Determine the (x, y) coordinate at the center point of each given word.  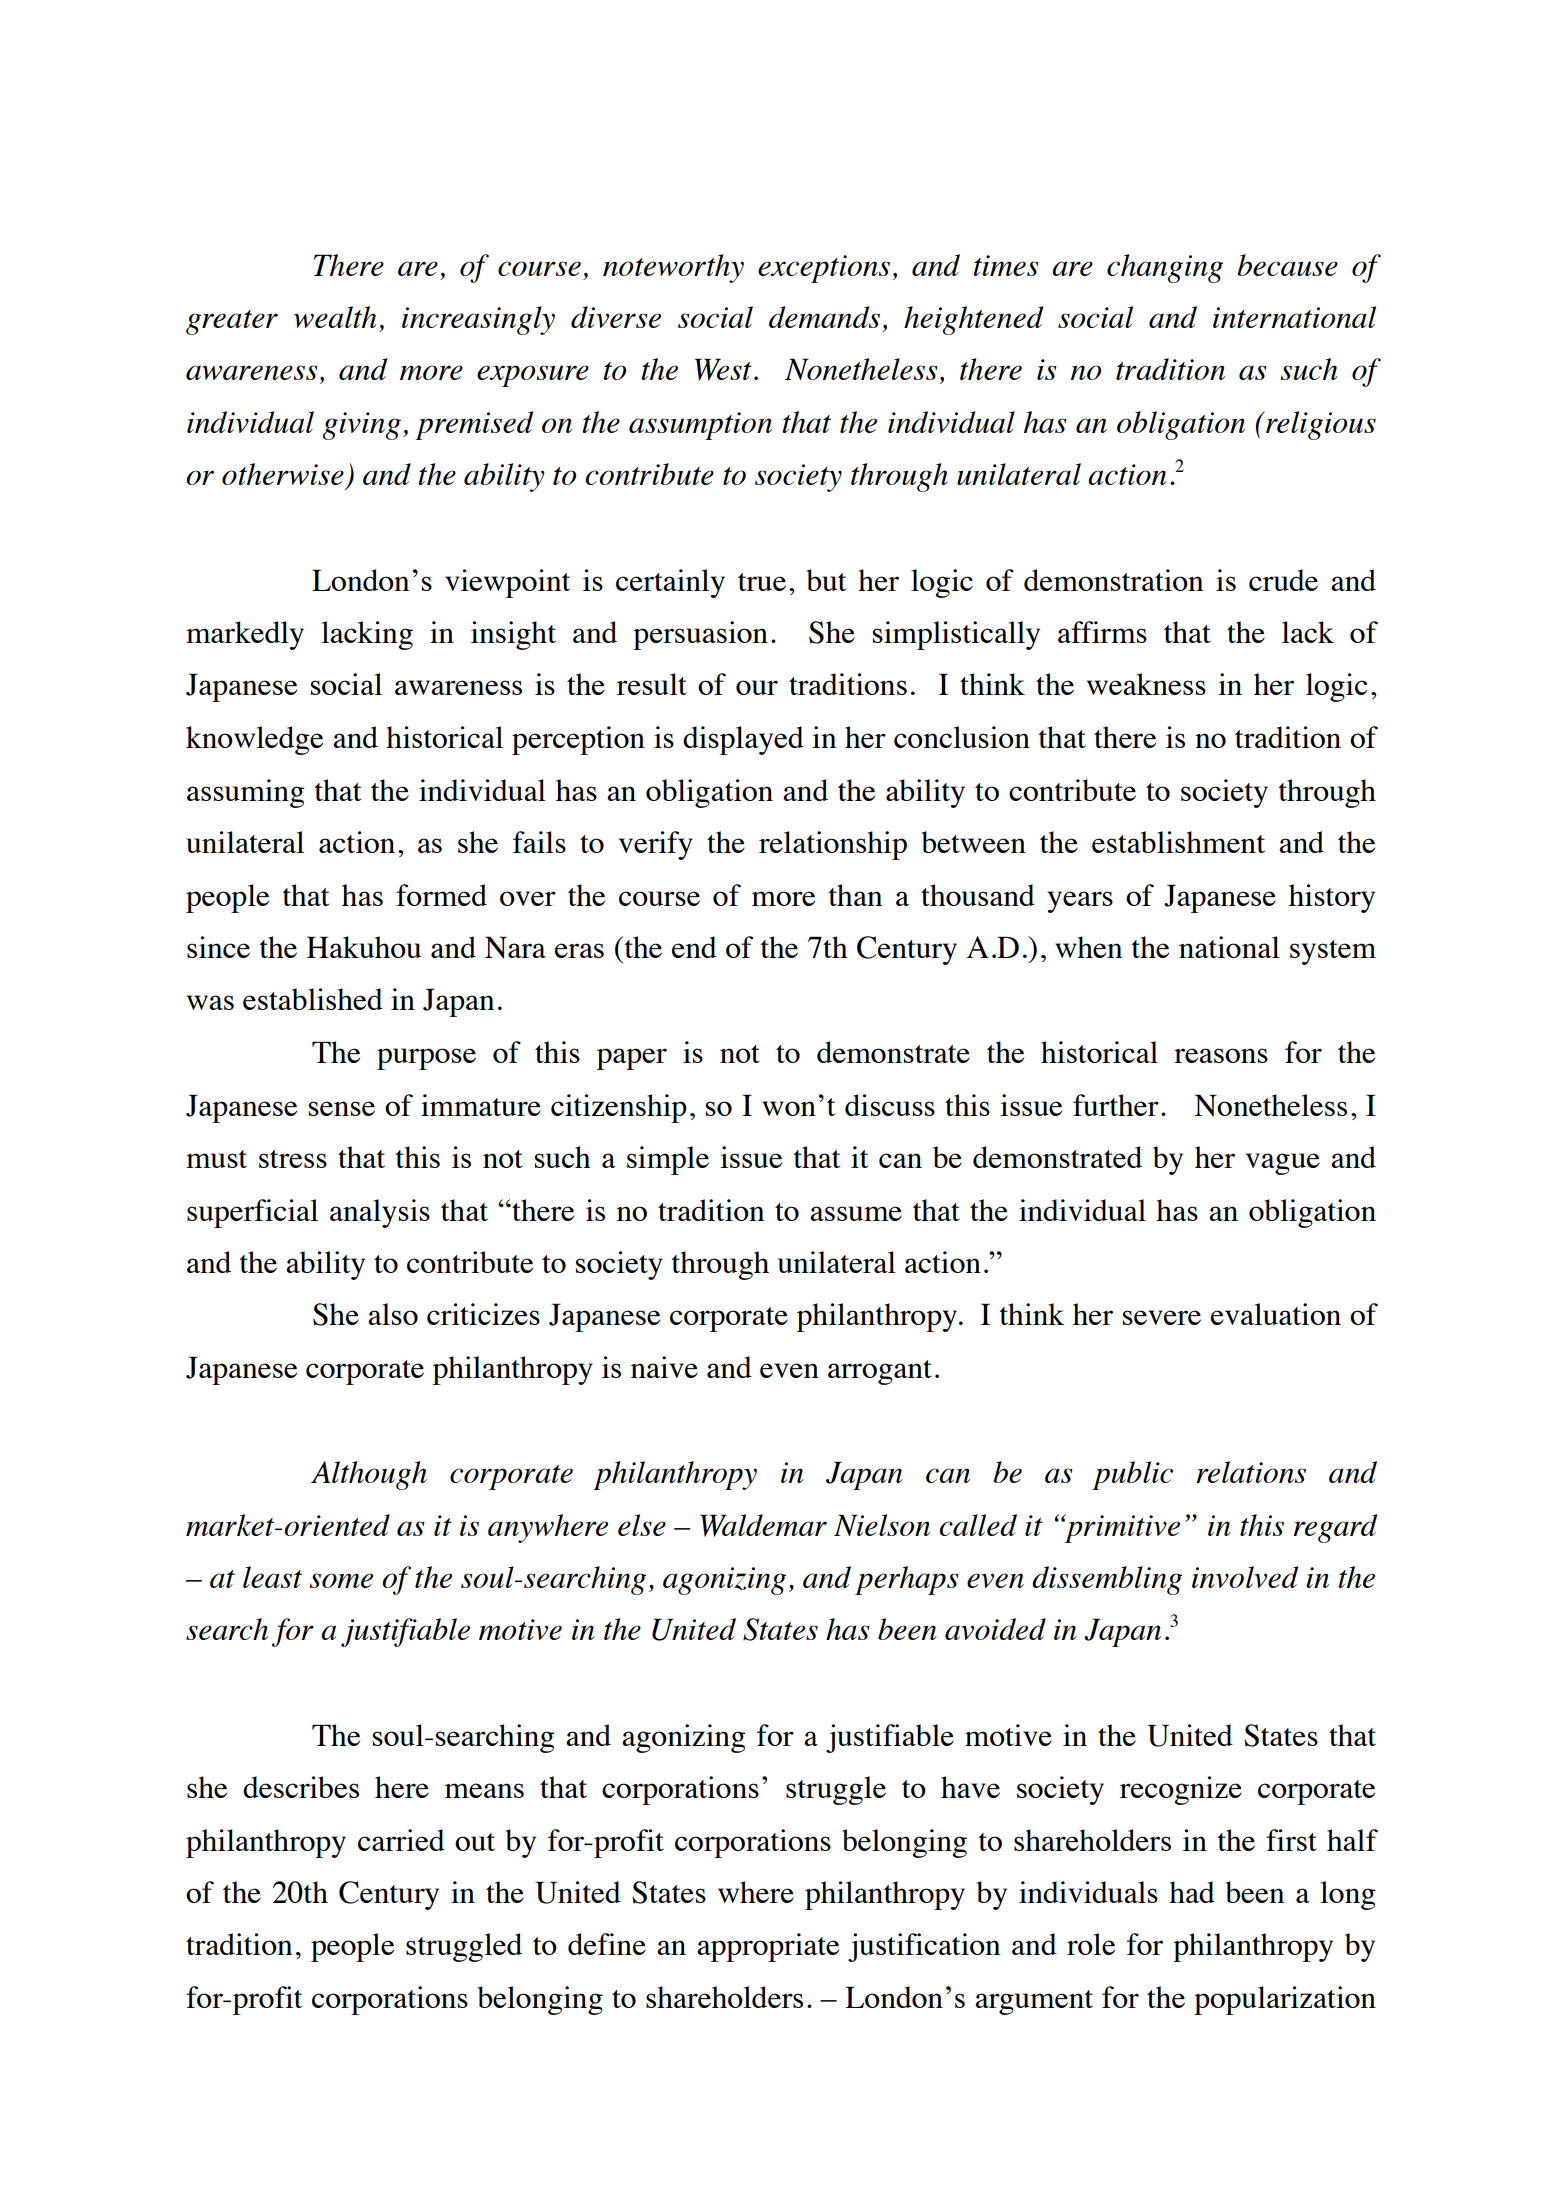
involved (1245, 1577)
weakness (1146, 684)
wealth (335, 317)
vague (1283, 1164)
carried (401, 1840)
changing (1165, 268)
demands (824, 317)
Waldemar (763, 1525)
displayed (743, 740)
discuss (890, 1105)
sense (342, 1108)
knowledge (254, 740)
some (341, 1580)
